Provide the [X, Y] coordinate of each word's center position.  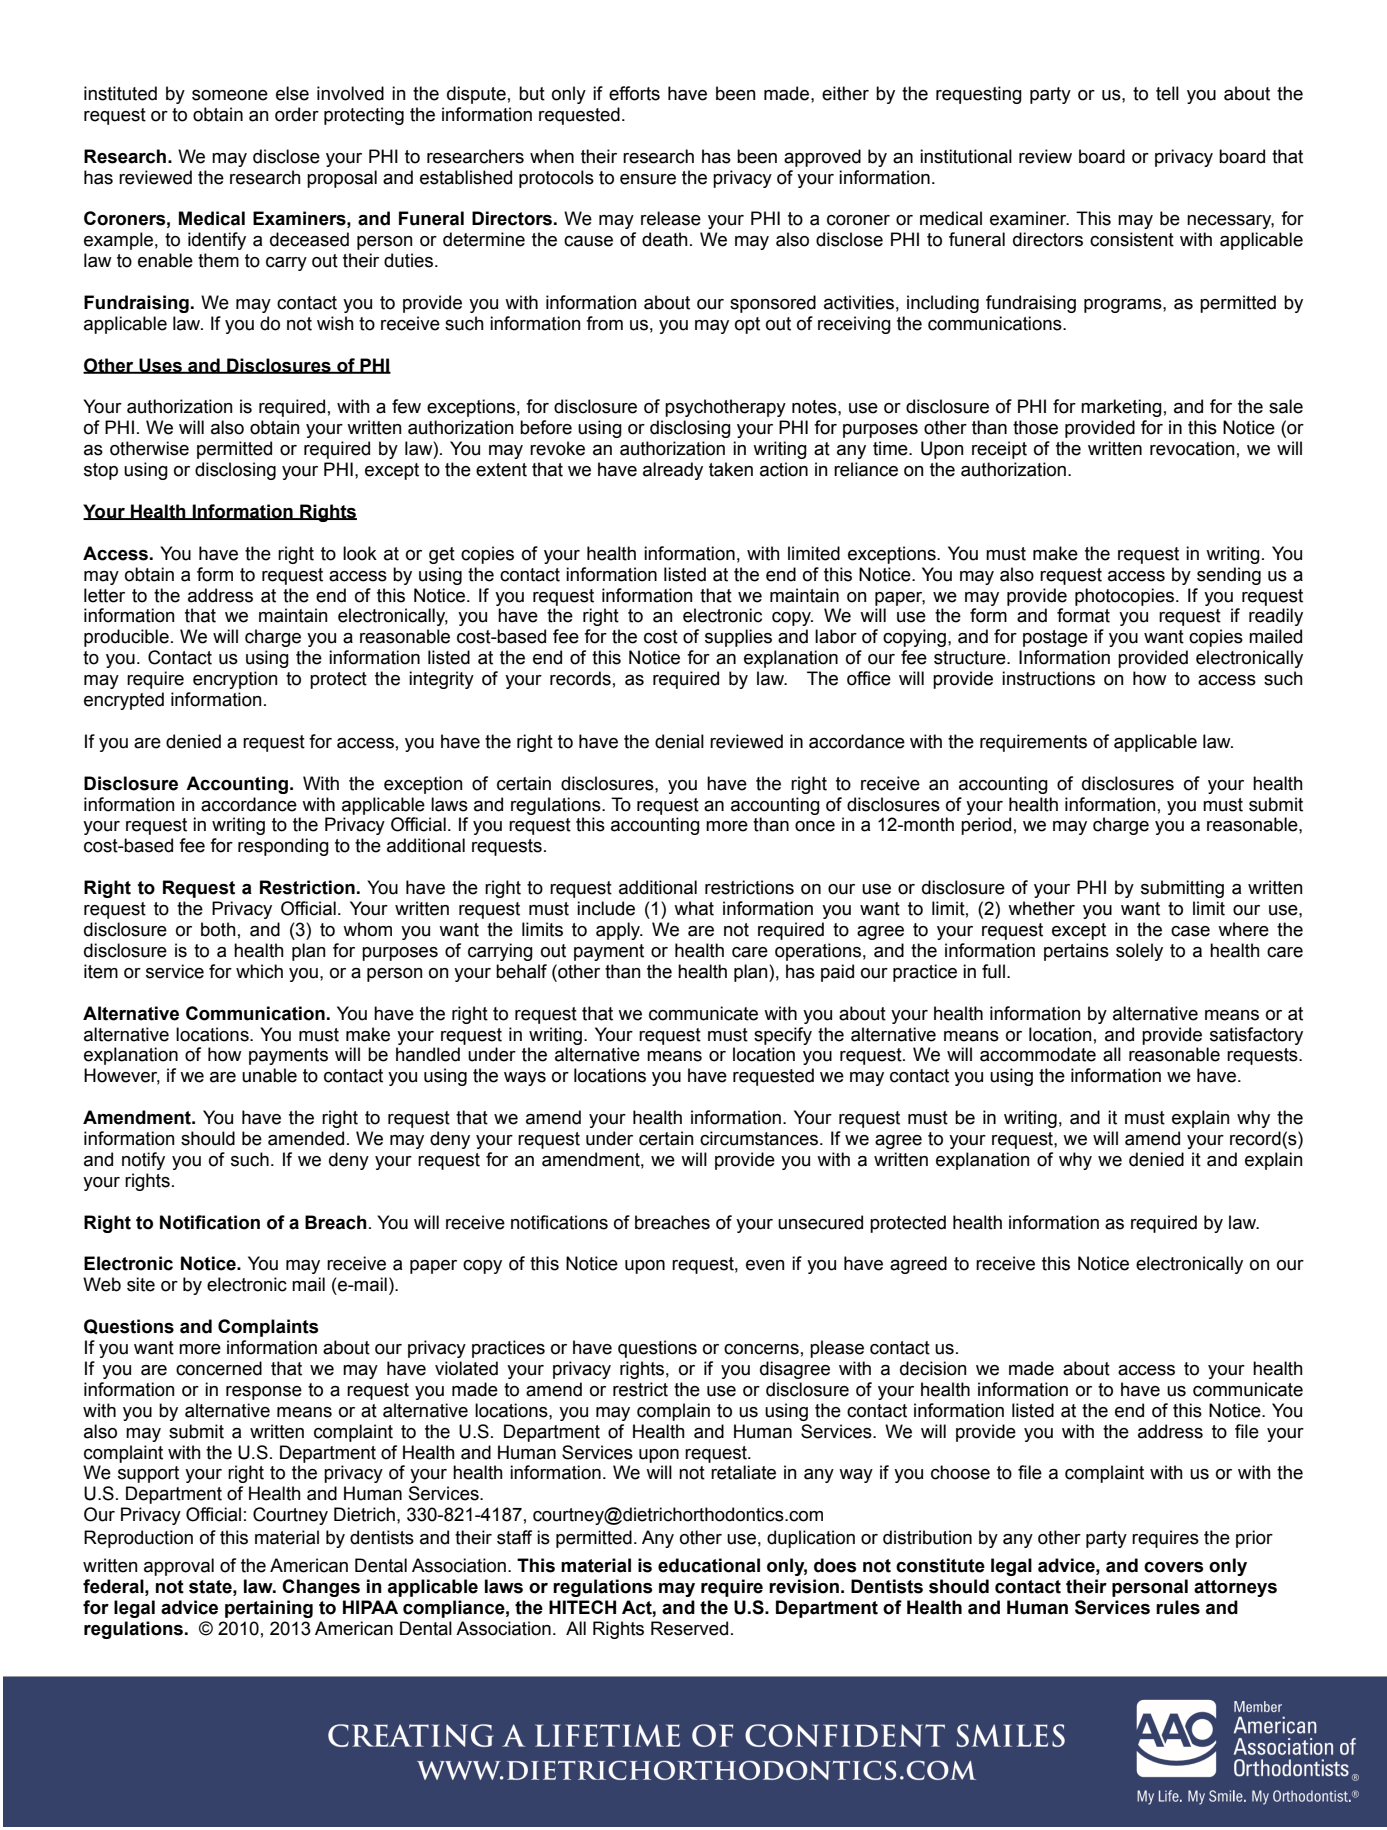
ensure [648, 179]
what [694, 908]
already [673, 471]
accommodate [1038, 1054]
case [1190, 931]
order [297, 114]
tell [1167, 93]
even [765, 1265]
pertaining [269, 1609]
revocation [1192, 448]
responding [283, 847]
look [360, 553]
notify [143, 1161]
